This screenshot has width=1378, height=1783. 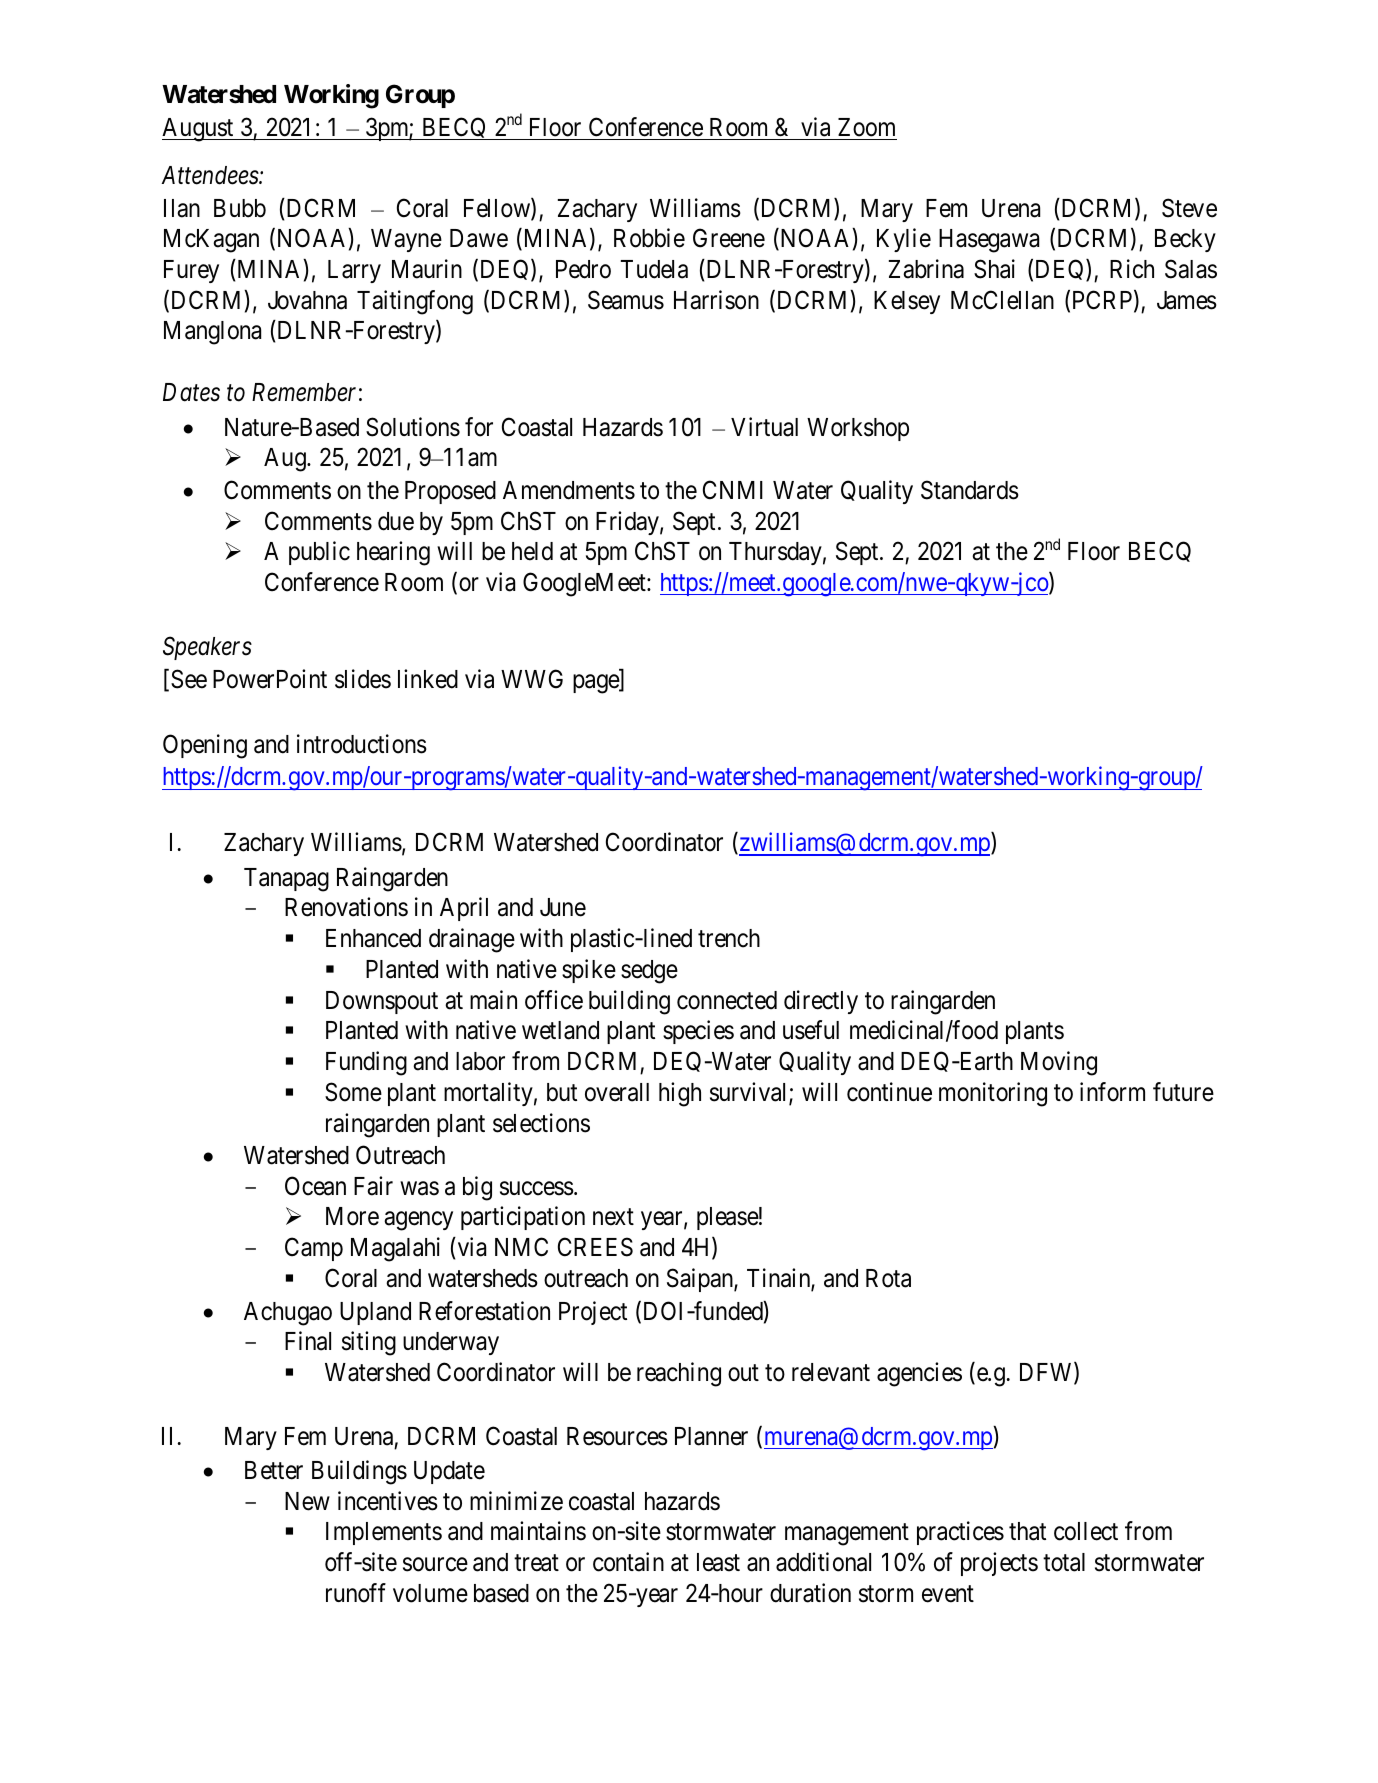 I want to click on least, so click(x=718, y=1562).
